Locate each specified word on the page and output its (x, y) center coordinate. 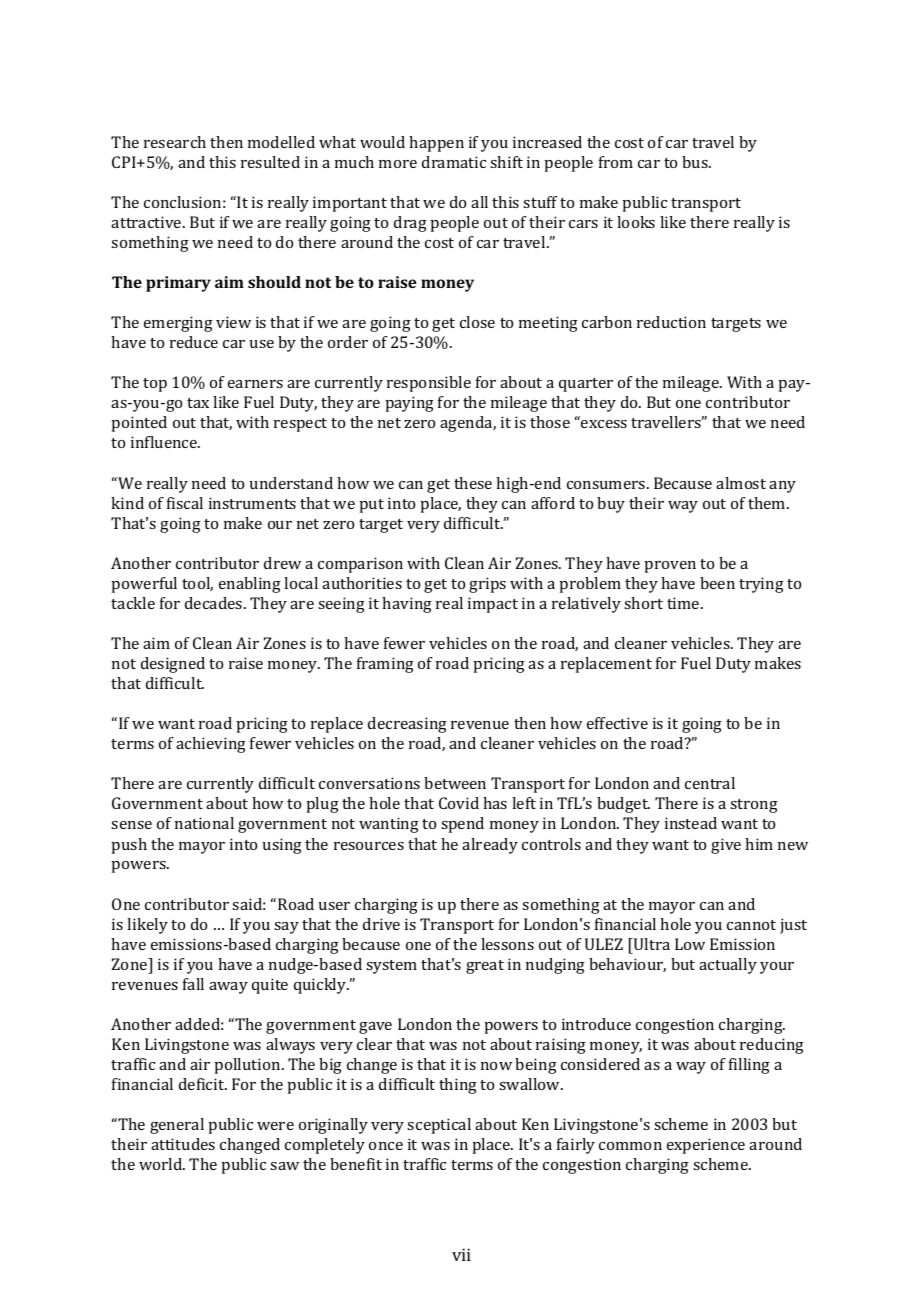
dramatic (454, 162)
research (175, 142)
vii (461, 1254)
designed (173, 665)
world (162, 1164)
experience (706, 1146)
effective (617, 723)
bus (696, 162)
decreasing (407, 725)
